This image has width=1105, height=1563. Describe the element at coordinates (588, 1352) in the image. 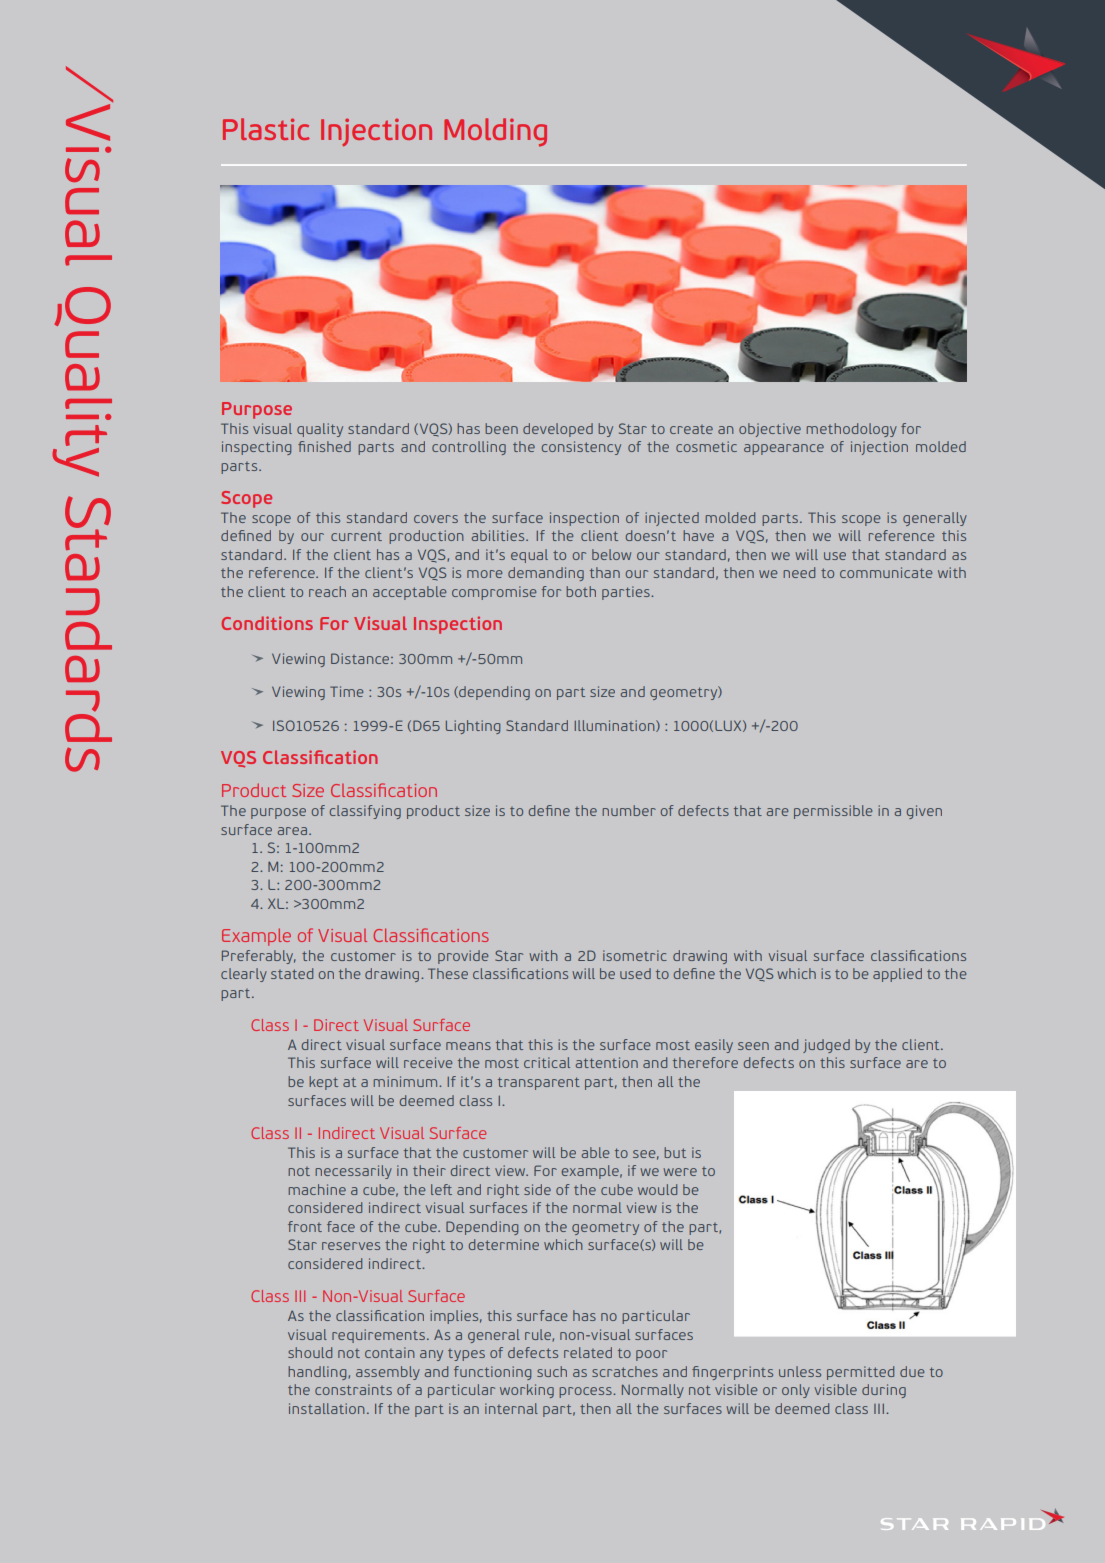

I see `related` at that location.
